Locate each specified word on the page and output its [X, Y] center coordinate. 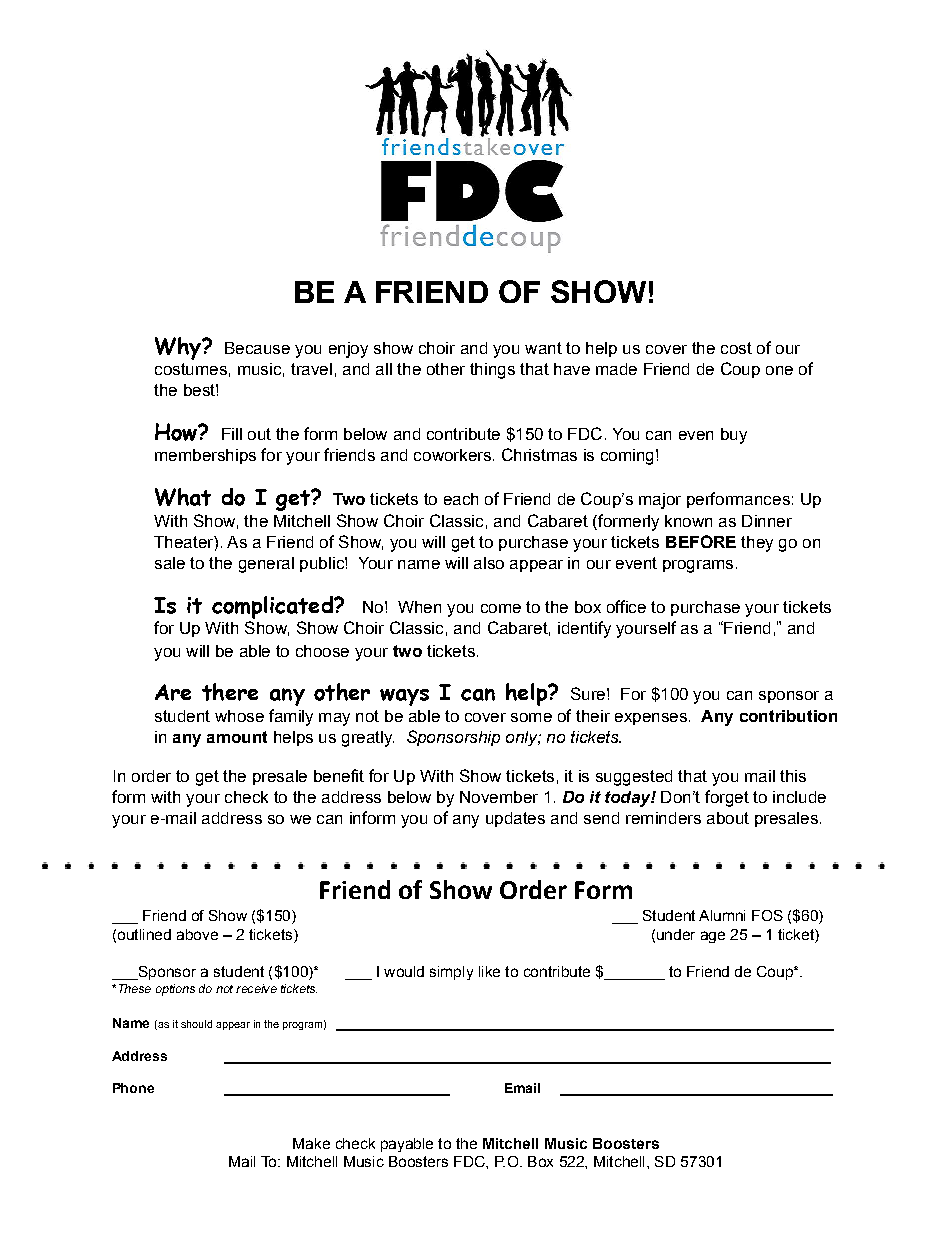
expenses [651, 719]
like [489, 971]
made [616, 369]
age [713, 937]
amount [237, 737]
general [266, 565]
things [492, 371]
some [531, 717]
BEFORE [701, 541]
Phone [133, 1088]
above [197, 934]
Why [179, 348]
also [489, 563]
